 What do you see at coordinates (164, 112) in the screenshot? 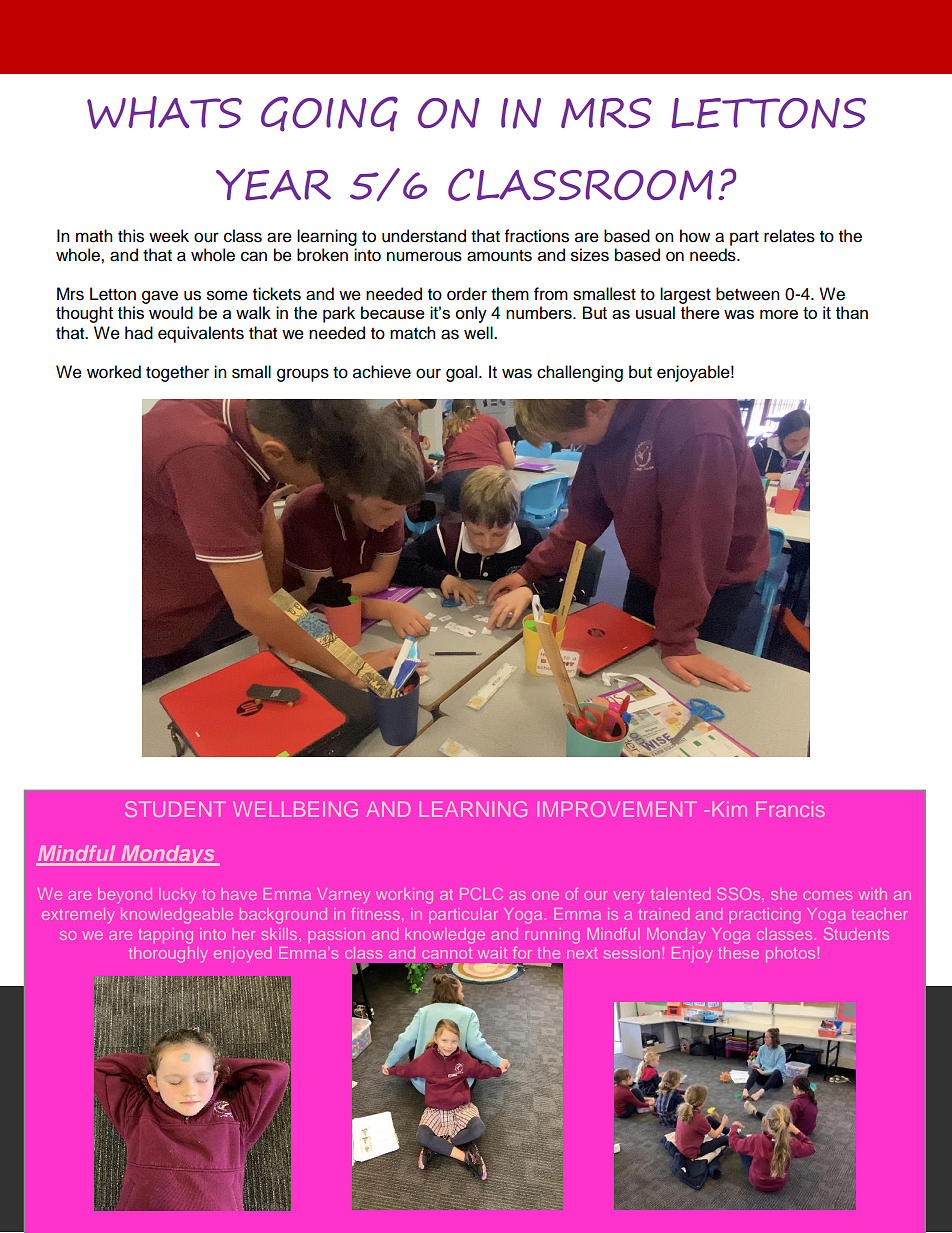
I see `WHATS` at bounding box center [164, 112].
